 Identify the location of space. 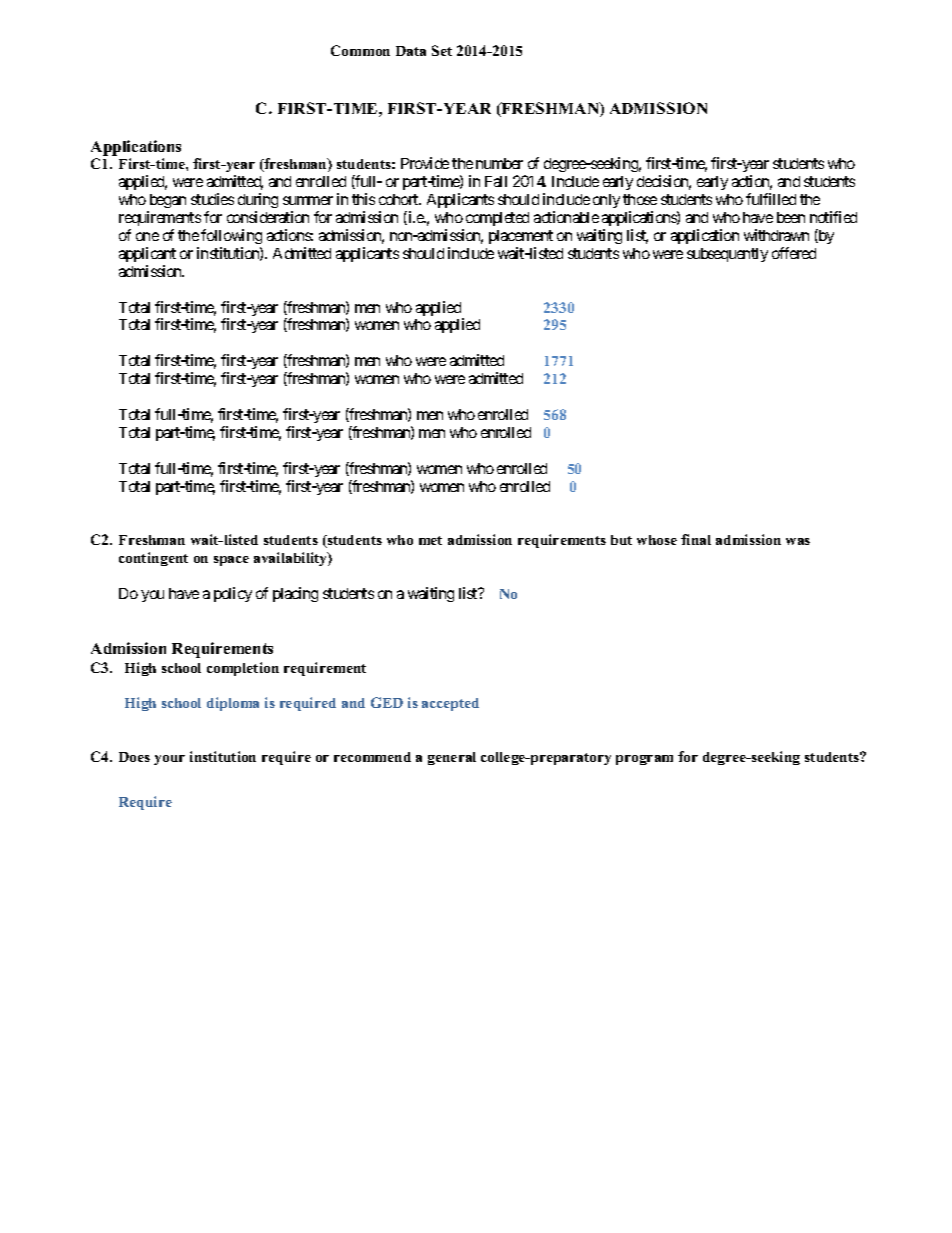
(231, 561).
